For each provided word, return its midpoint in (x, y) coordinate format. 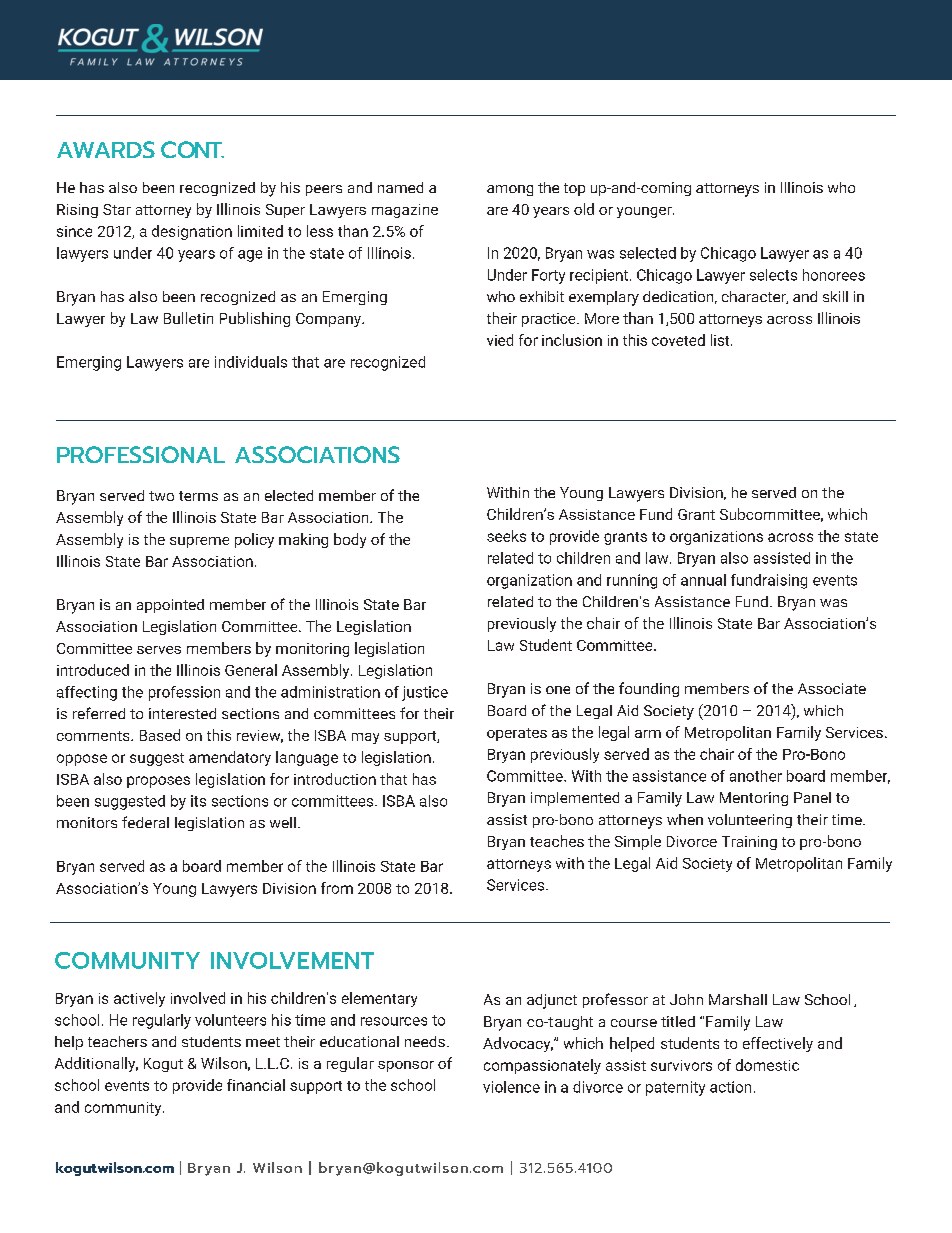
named (400, 187)
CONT (192, 149)
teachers (117, 1041)
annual (703, 580)
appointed (170, 606)
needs (425, 1041)
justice (425, 693)
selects (773, 275)
